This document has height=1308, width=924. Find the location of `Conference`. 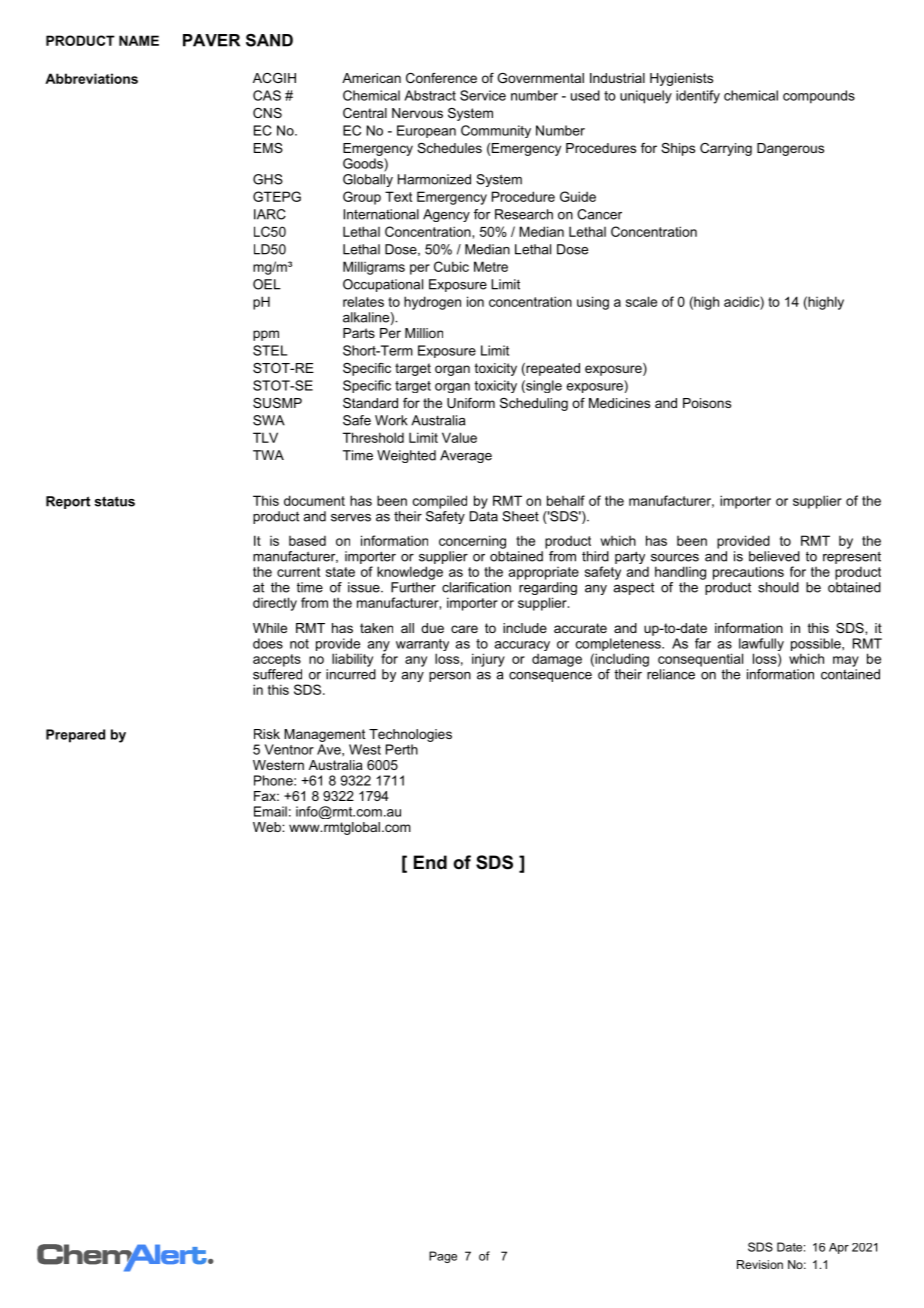

Conference is located at coordinates (441, 78).
